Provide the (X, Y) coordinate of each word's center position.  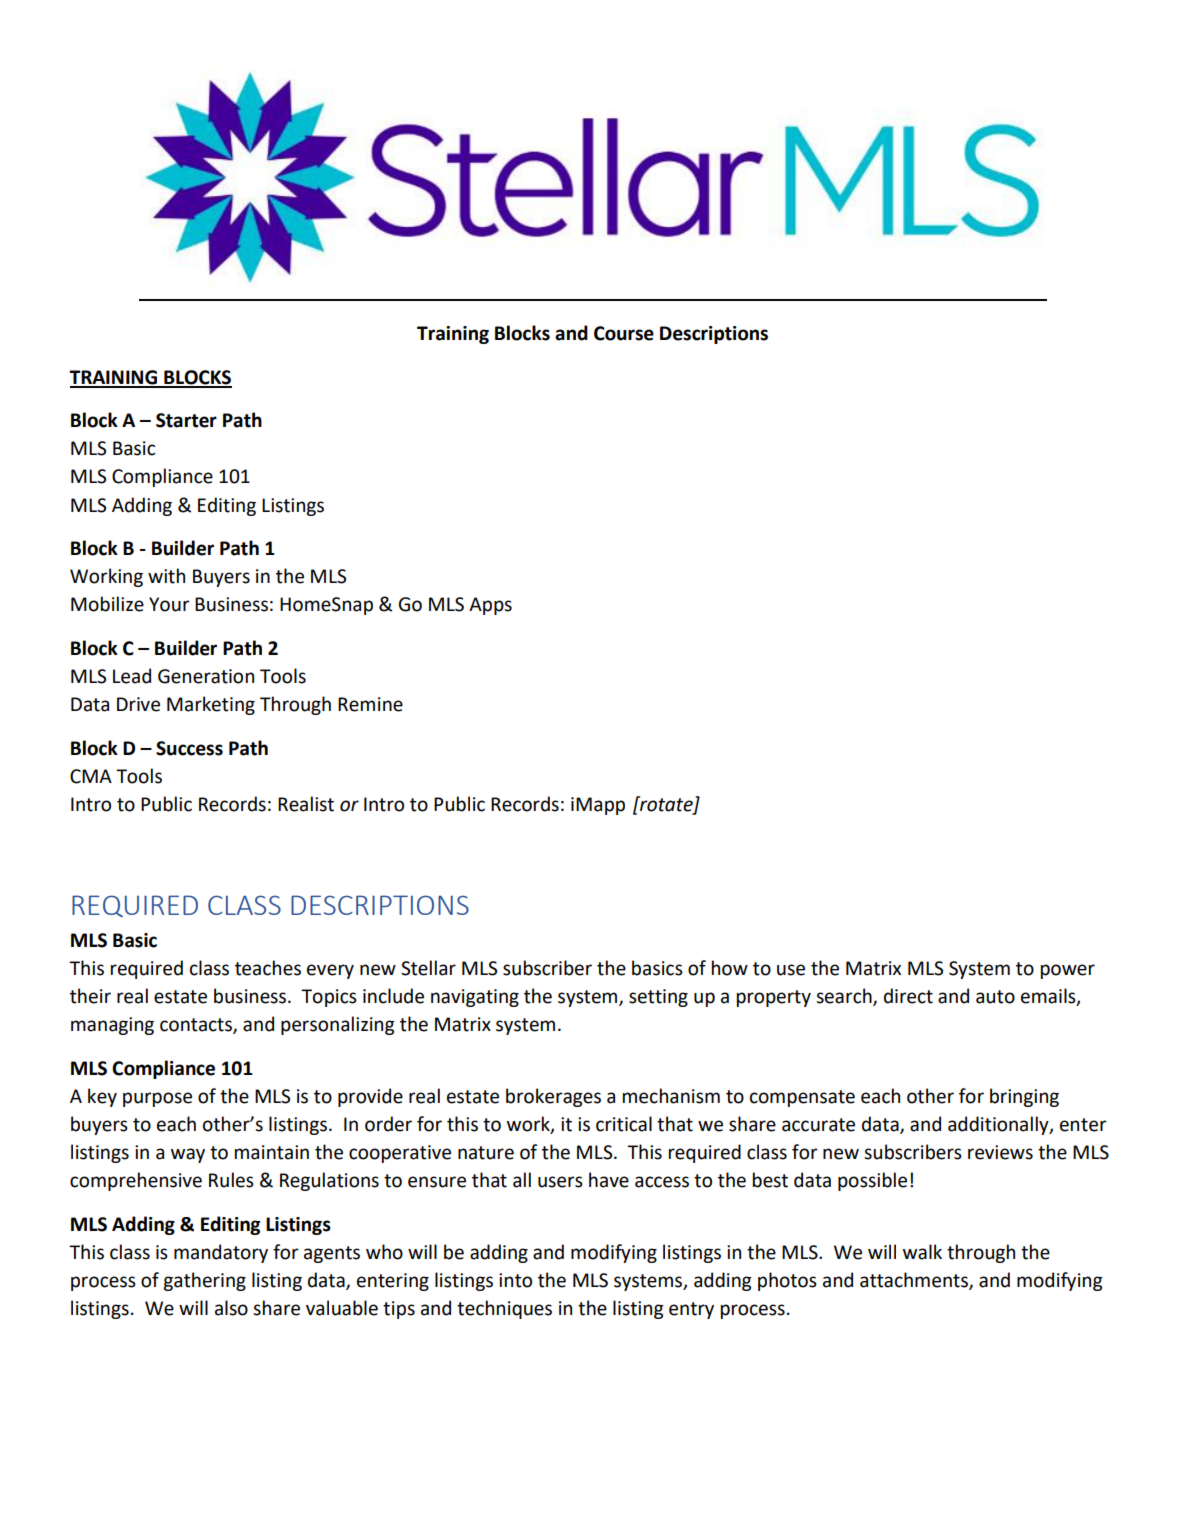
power (1068, 971)
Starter (186, 420)
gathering (204, 1281)
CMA (91, 776)
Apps (490, 606)
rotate (666, 804)
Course (624, 333)
